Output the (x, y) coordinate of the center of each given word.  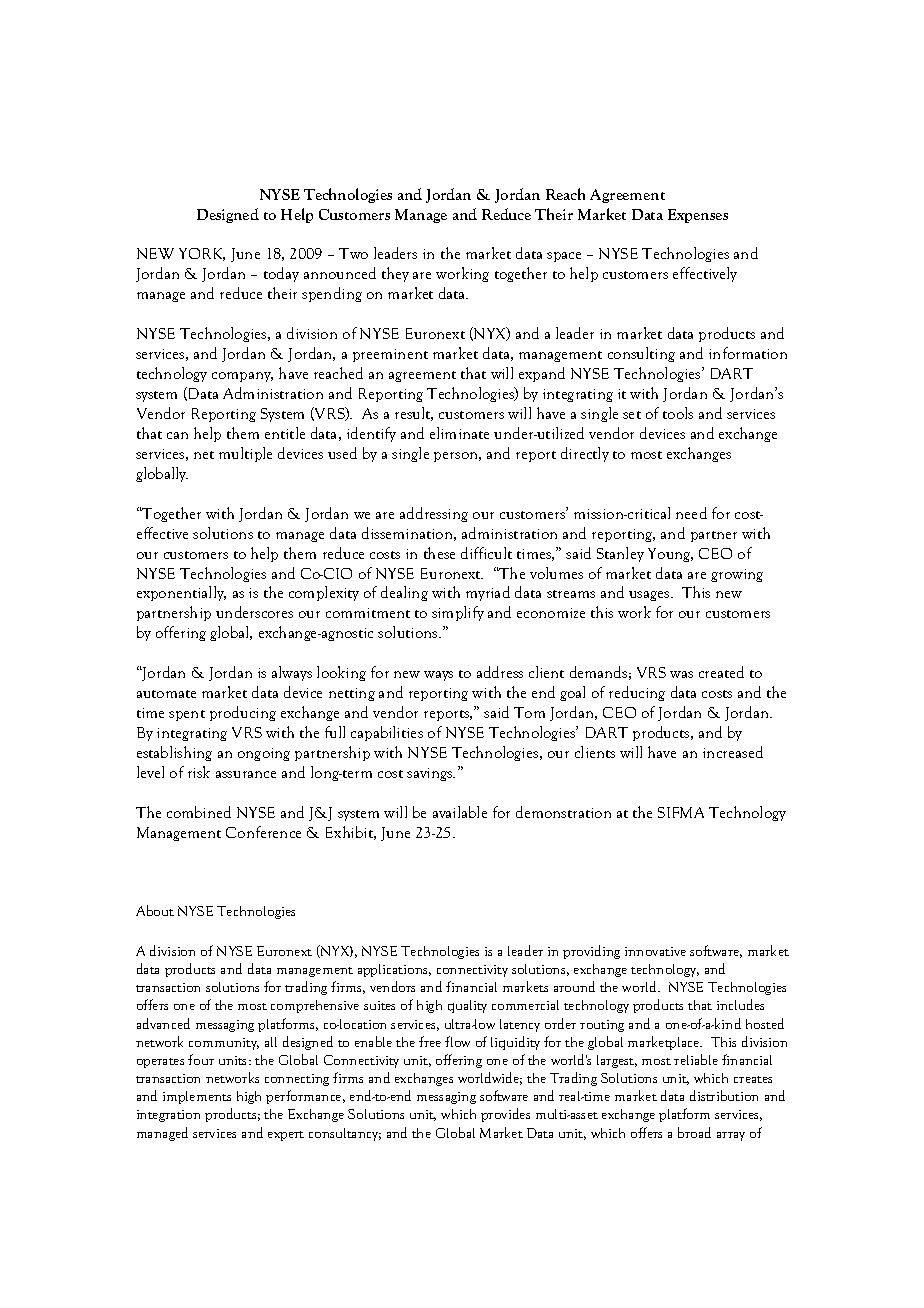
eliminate (459, 433)
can (177, 435)
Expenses (698, 216)
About (155, 910)
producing (243, 713)
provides (505, 1115)
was (681, 674)
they (395, 274)
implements (197, 1097)
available (460, 812)
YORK (202, 254)
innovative (655, 951)
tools (678, 413)
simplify (458, 613)
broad (694, 1132)
